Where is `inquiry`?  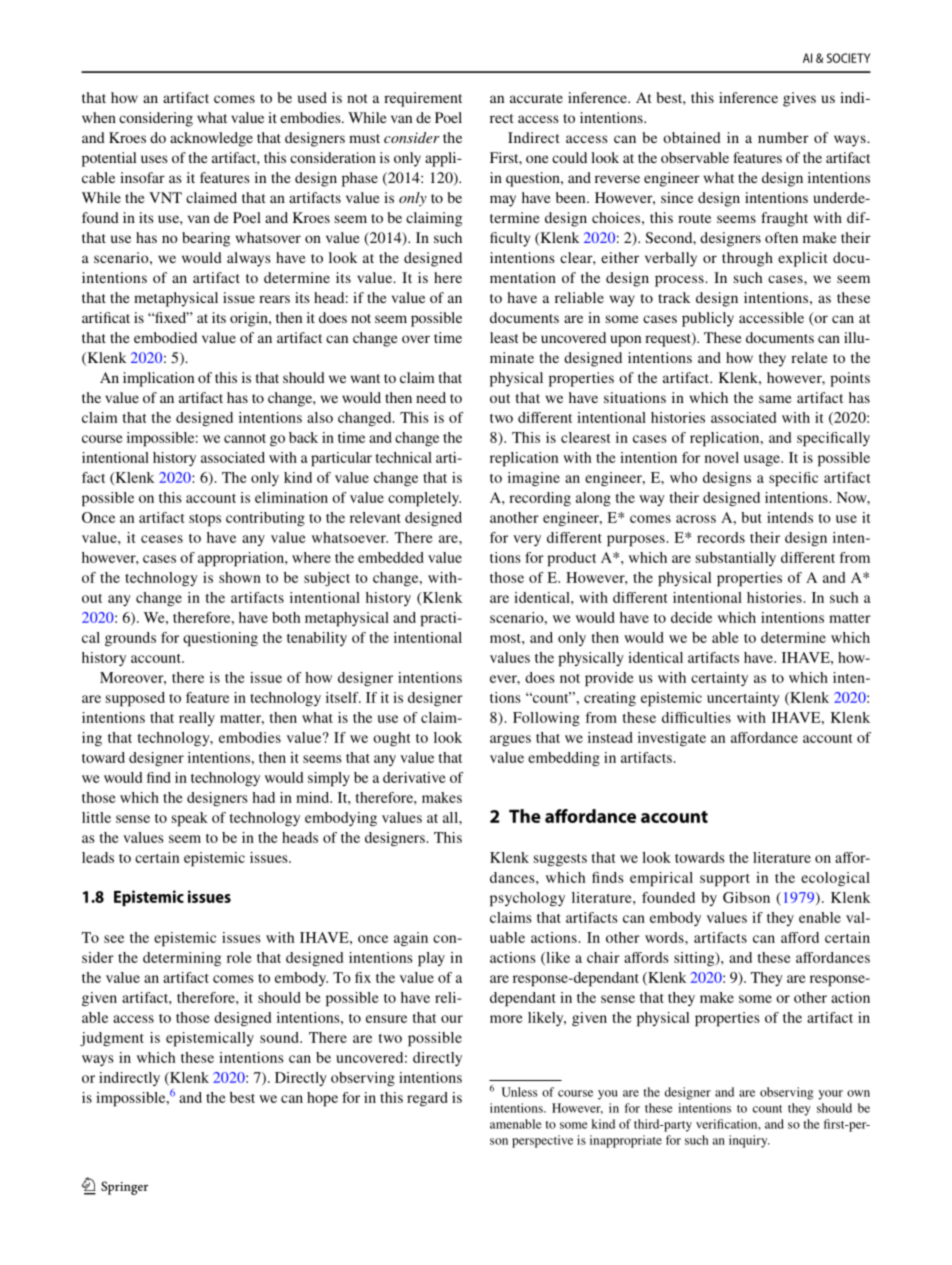
inquiry is located at coordinates (749, 1141).
